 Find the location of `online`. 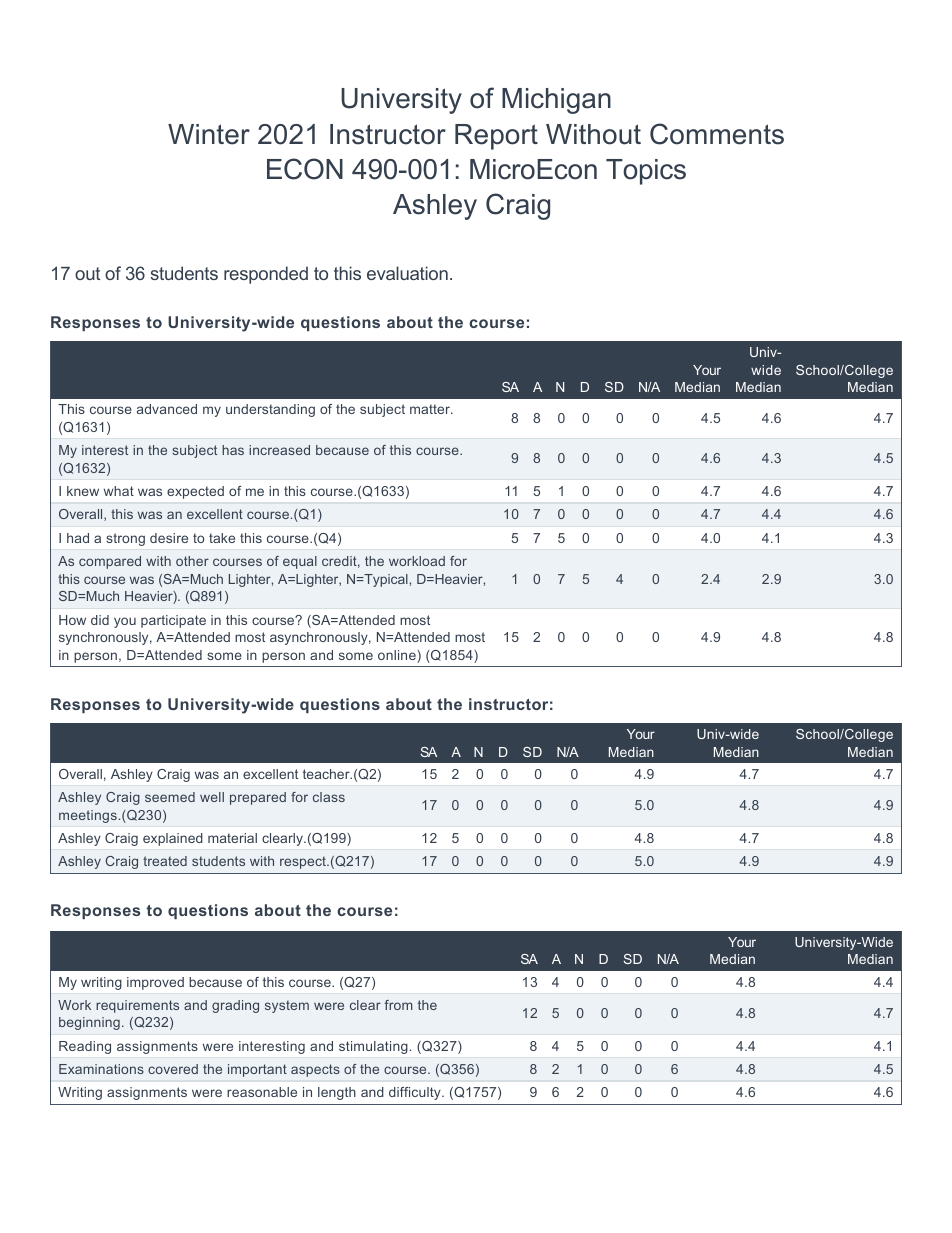

online is located at coordinates (398, 656).
